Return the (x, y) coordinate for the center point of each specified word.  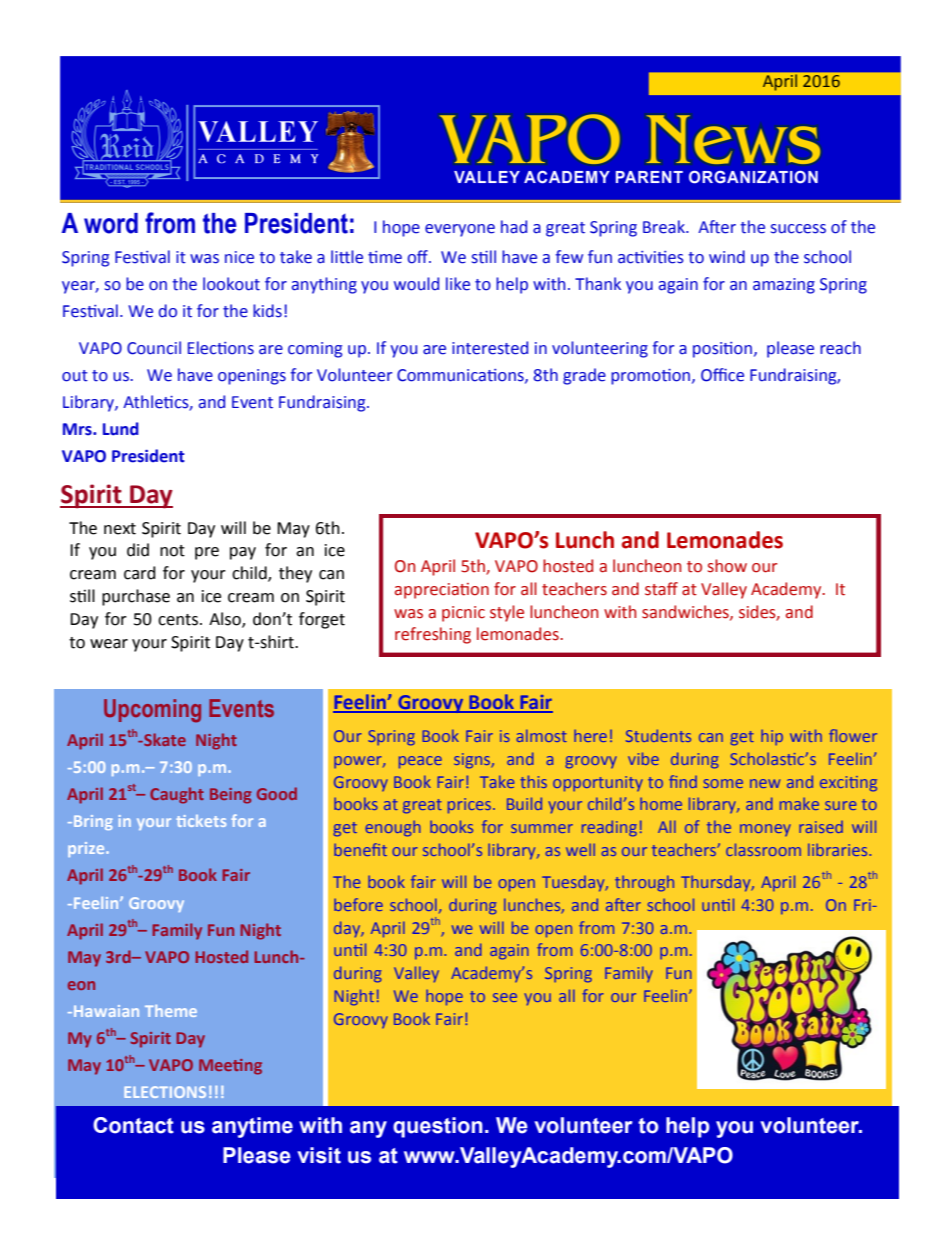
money (765, 830)
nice (239, 257)
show (727, 566)
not (172, 551)
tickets (201, 821)
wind (727, 257)
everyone (460, 230)
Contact (133, 1125)
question (438, 1127)
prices (471, 805)
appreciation (442, 591)
